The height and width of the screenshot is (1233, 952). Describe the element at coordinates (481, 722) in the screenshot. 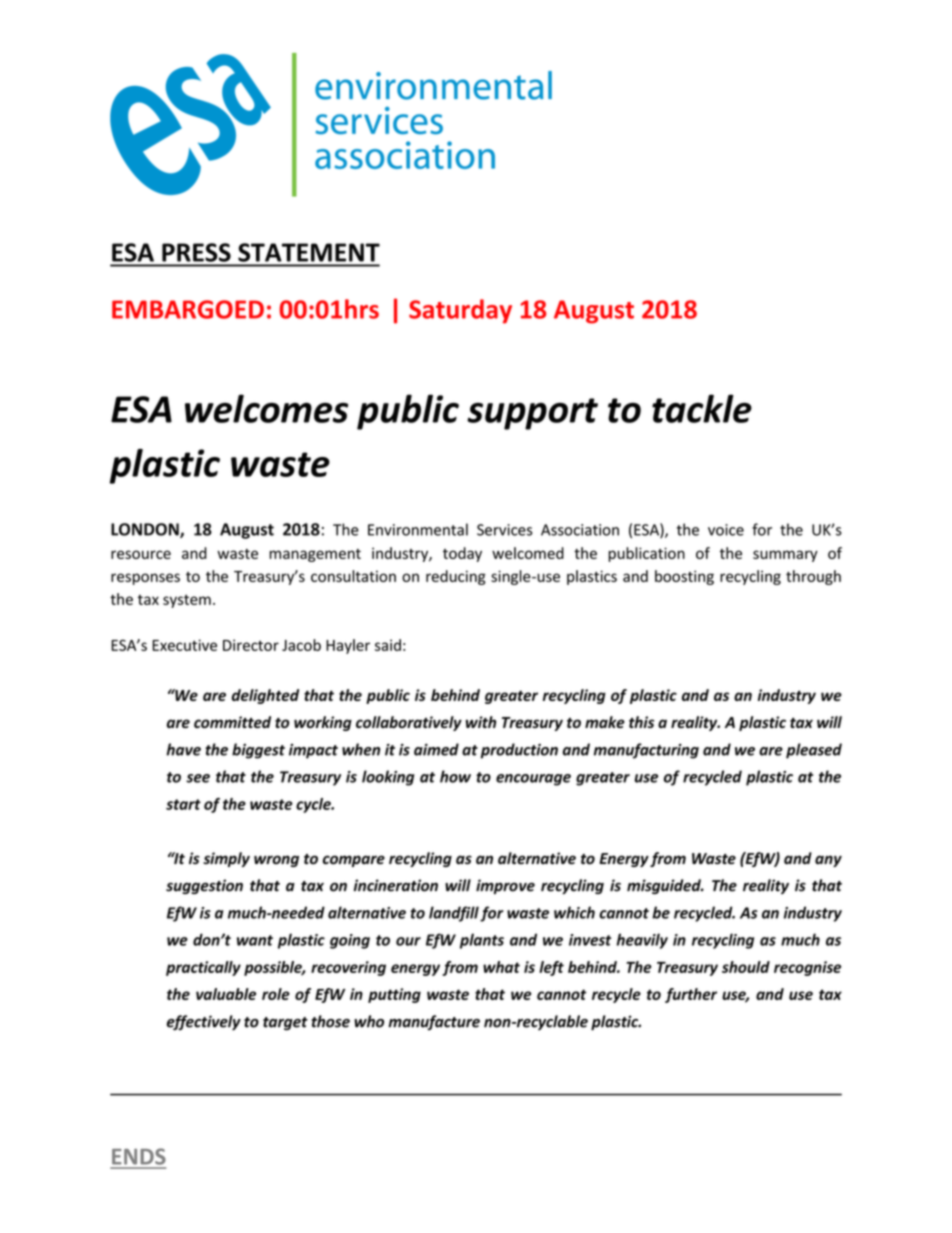

I see `with` at that location.
